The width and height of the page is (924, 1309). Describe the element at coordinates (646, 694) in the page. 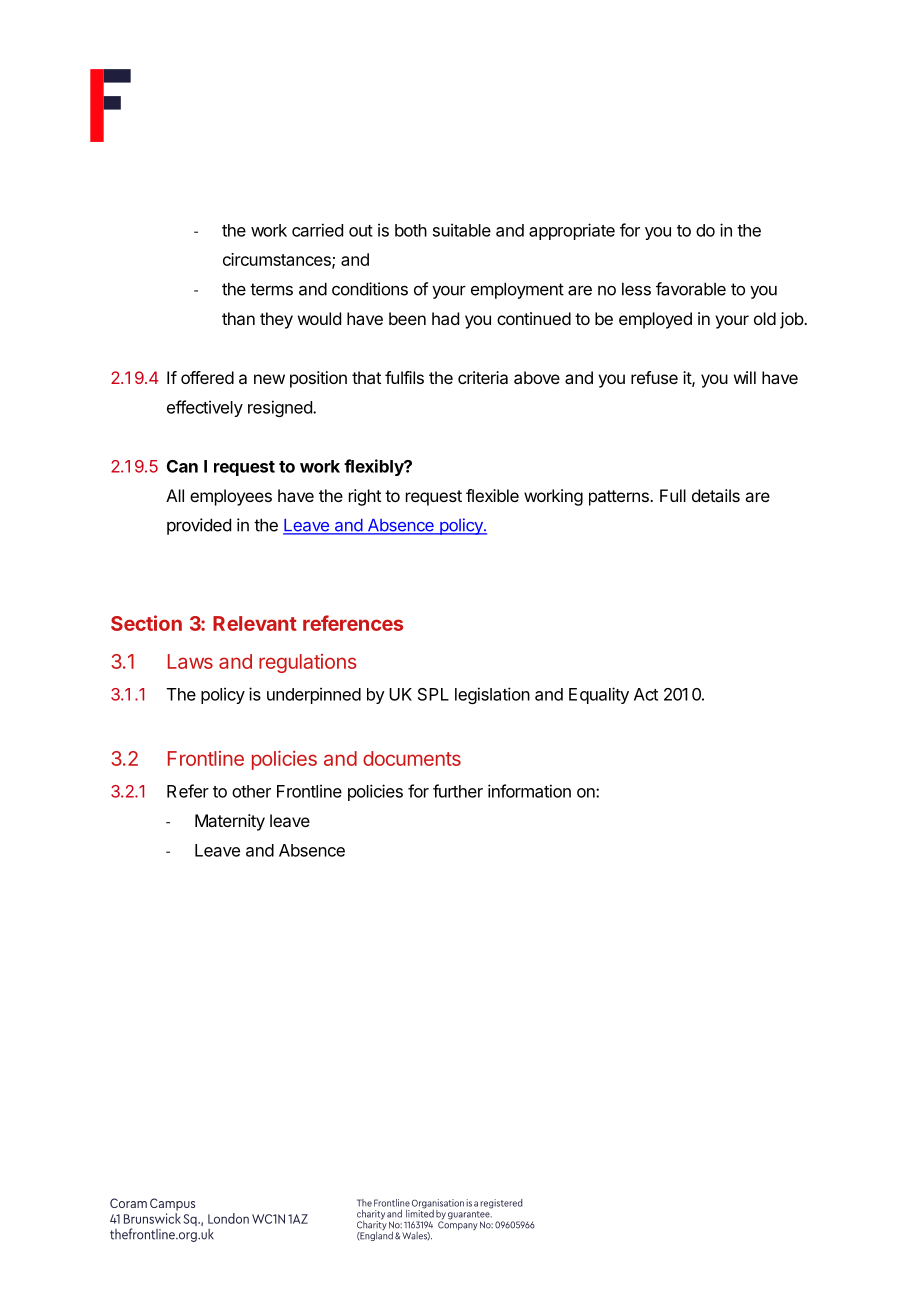

I see `Act` at that location.
